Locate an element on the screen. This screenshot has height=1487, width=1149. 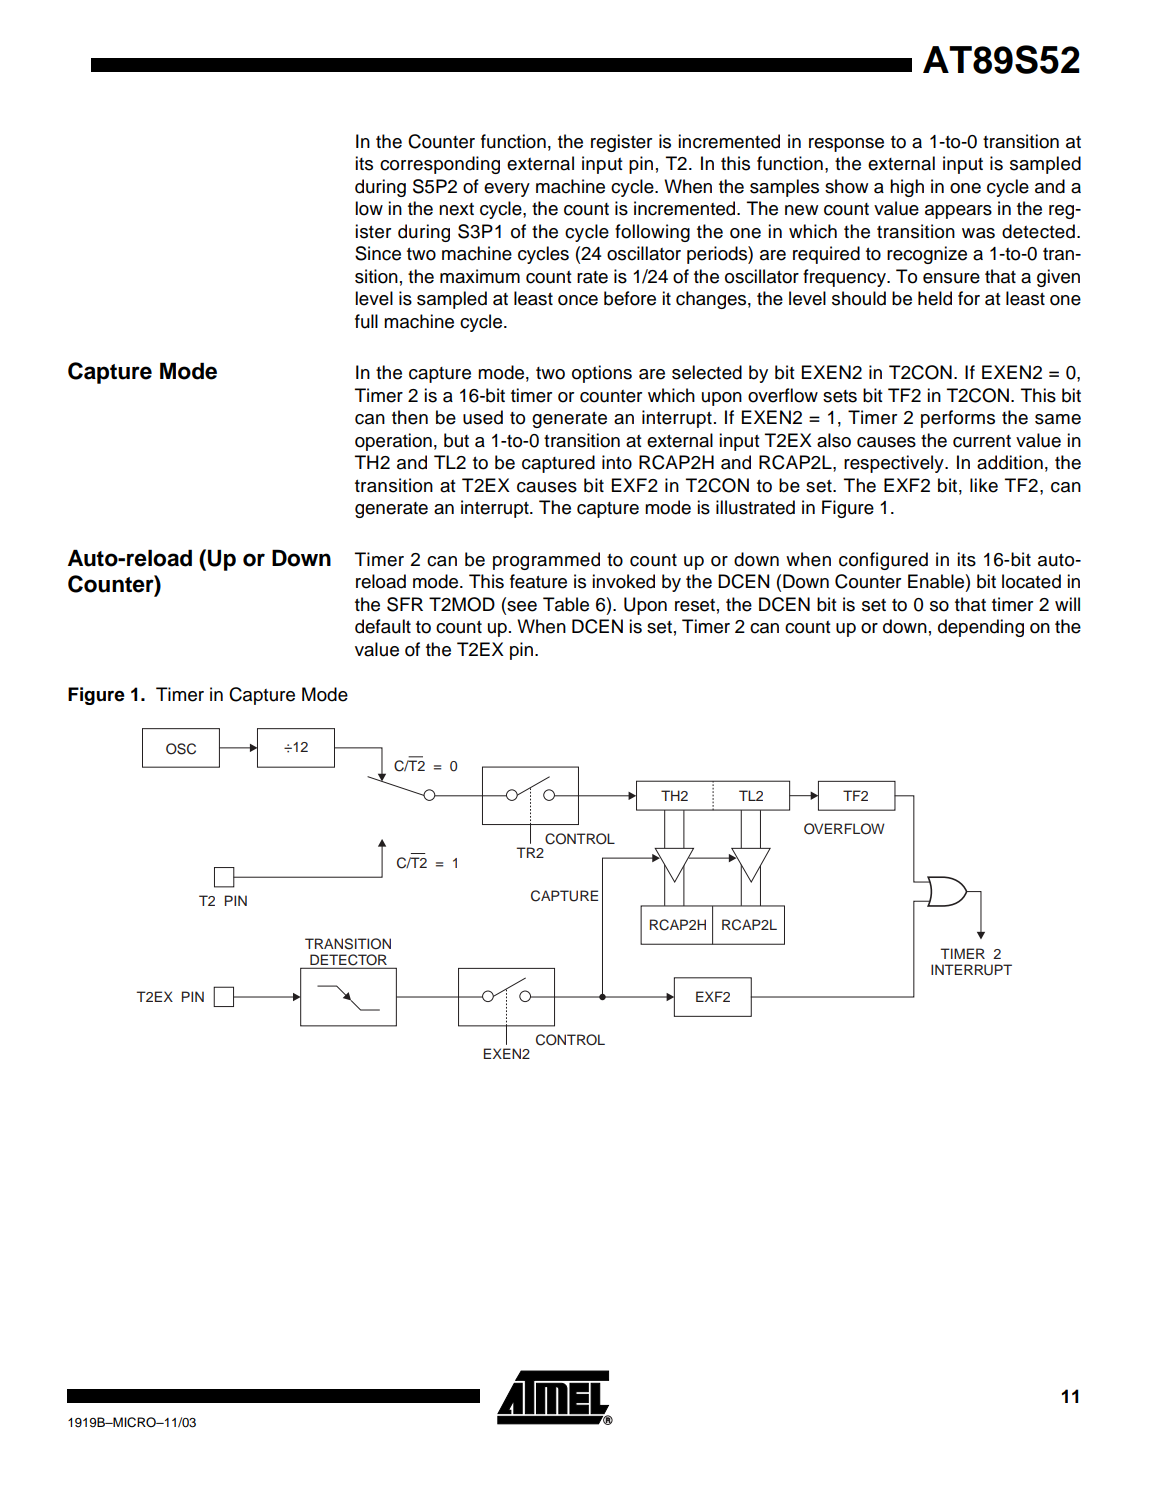
selected is located at coordinates (707, 372).
